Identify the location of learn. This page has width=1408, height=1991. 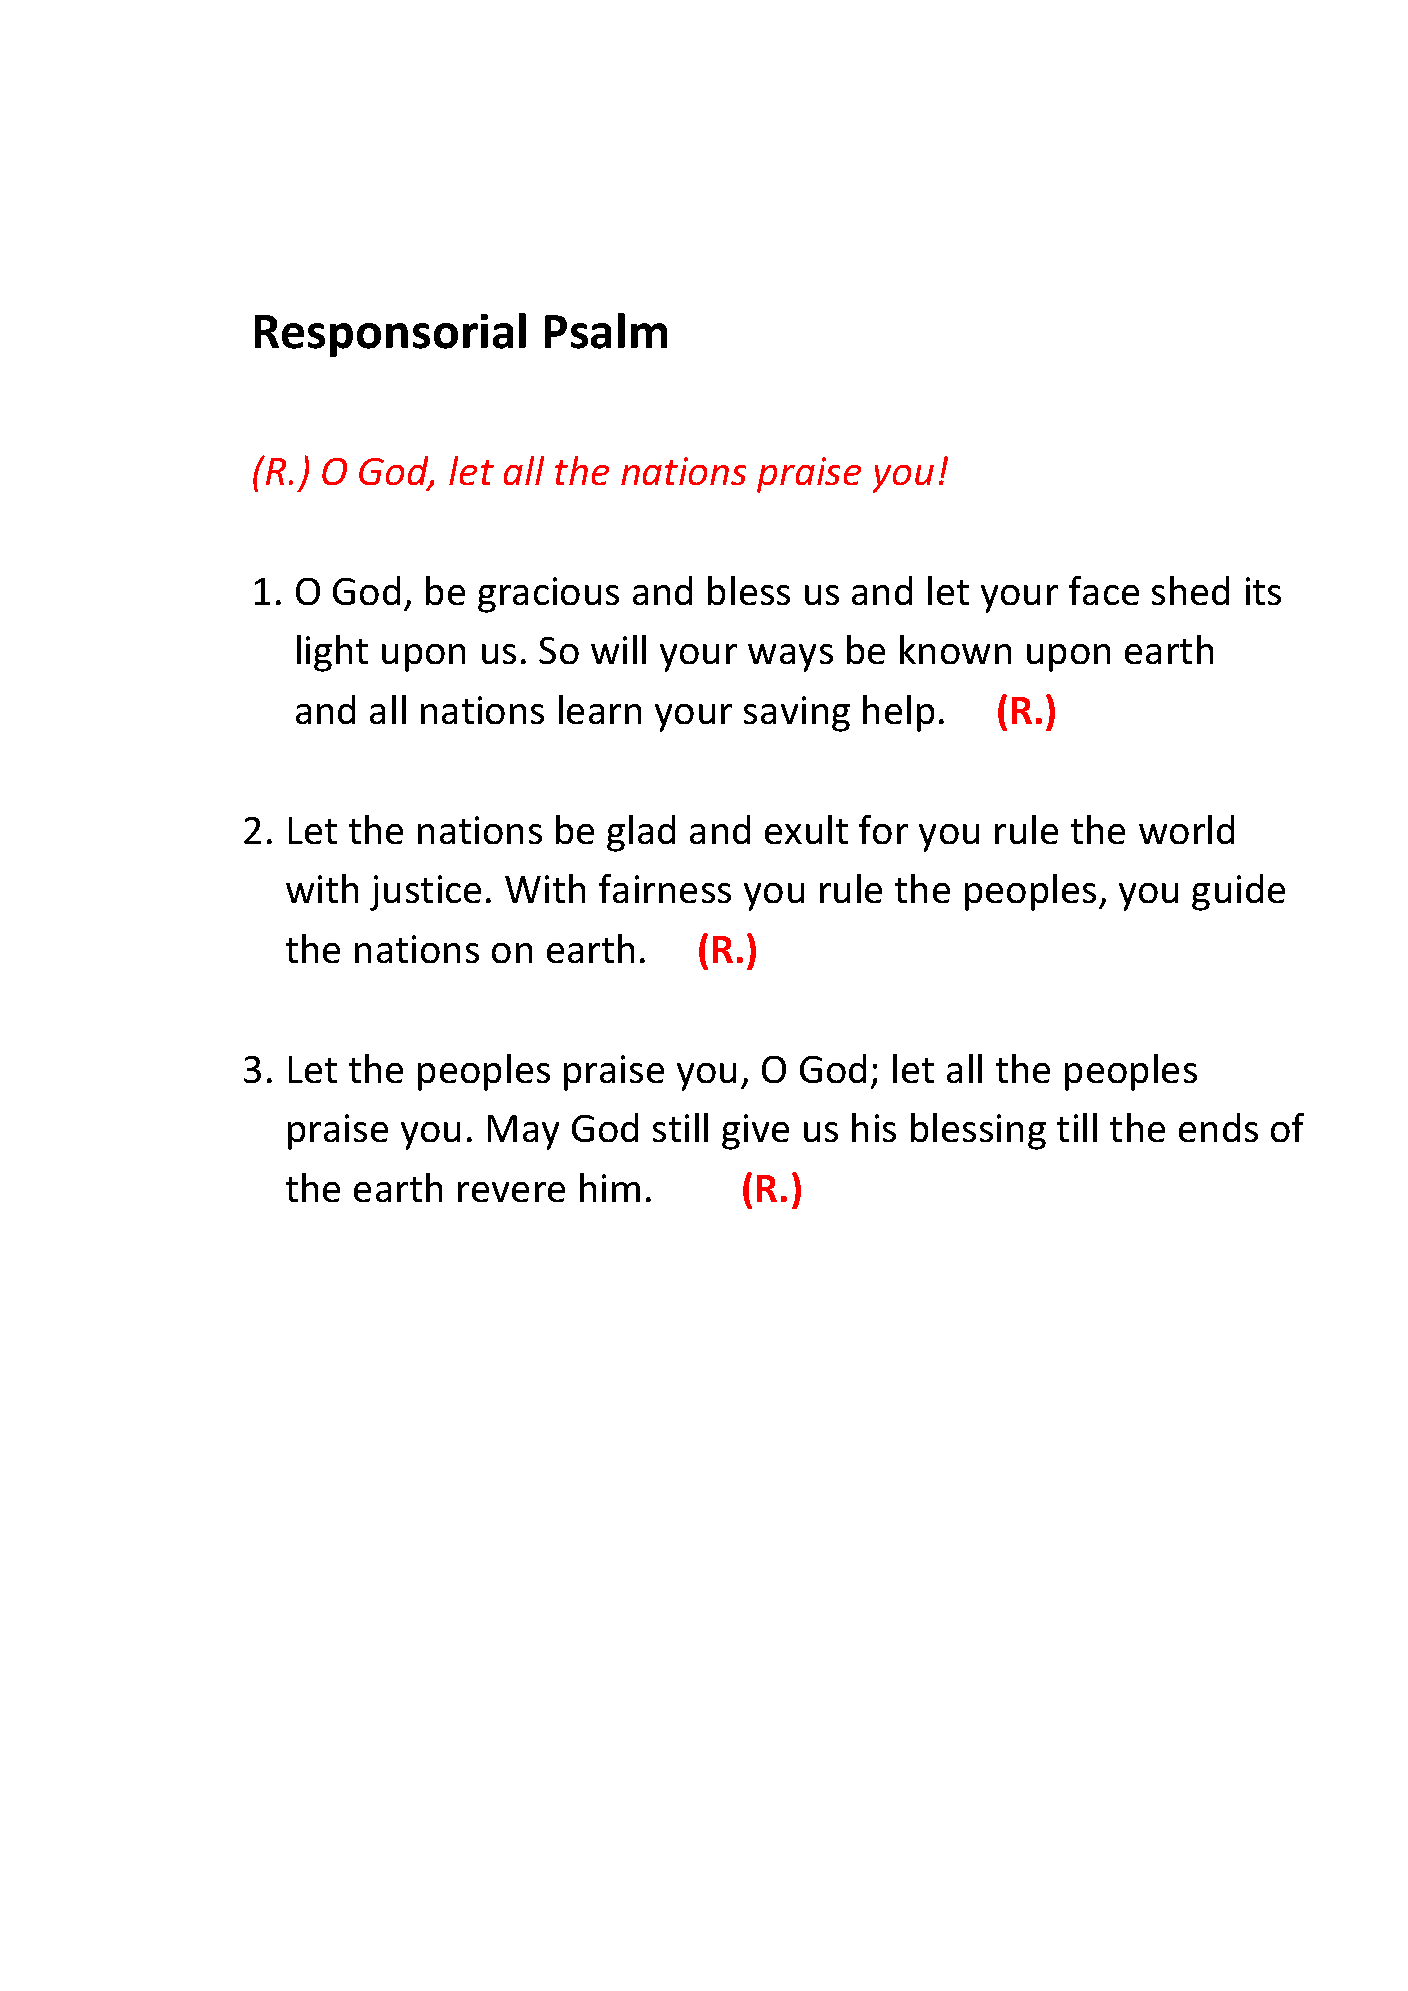
(600, 709).
